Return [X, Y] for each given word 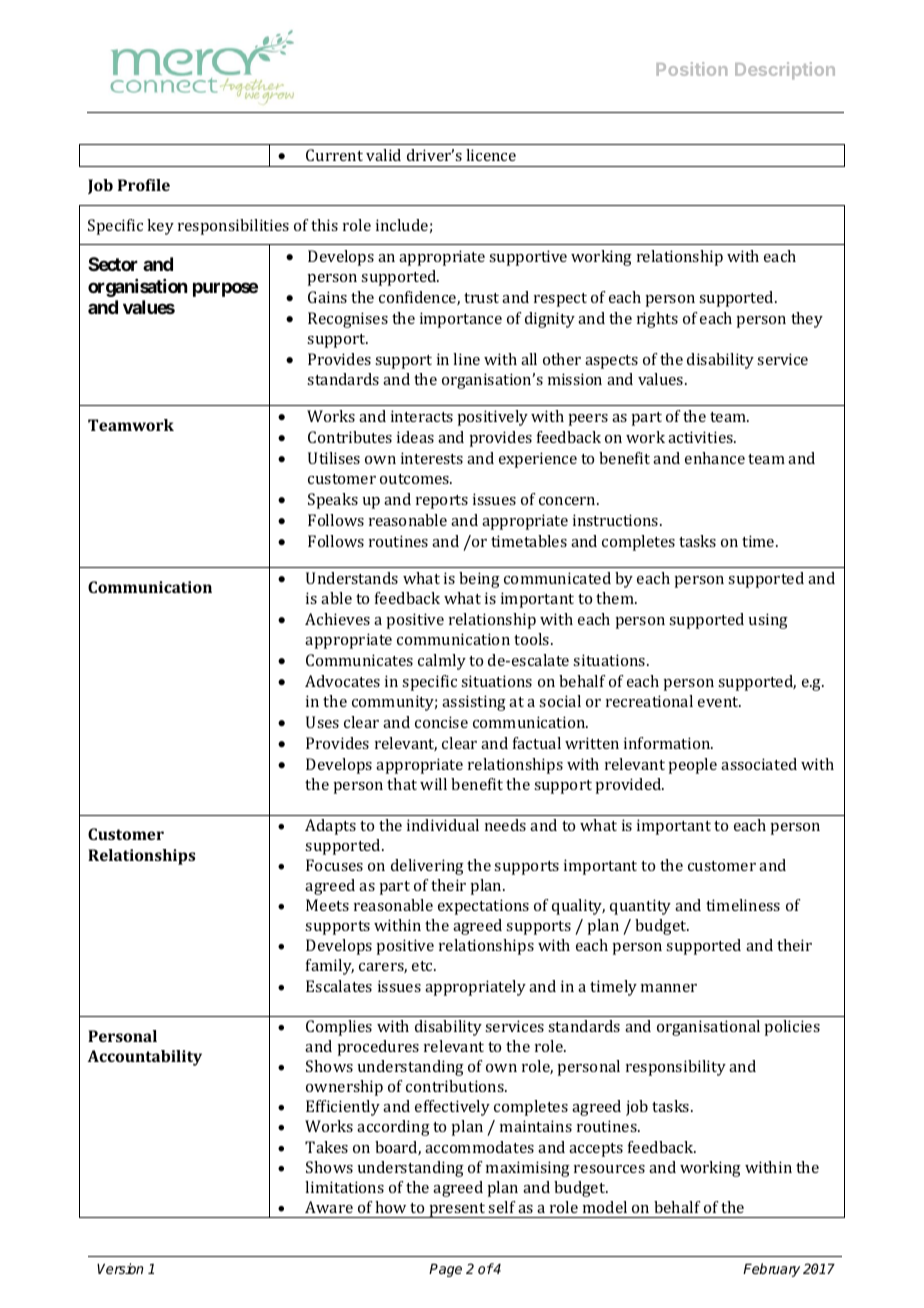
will [433, 784]
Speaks [333, 501]
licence [491, 155]
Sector [113, 264]
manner [669, 988]
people [692, 766]
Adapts [330, 827]
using [768, 621]
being [479, 580]
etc [424, 966]
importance [461, 320]
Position [691, 69]
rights [657, 320]
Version [120, 1268]
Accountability [145, 1058]
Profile [144, 185]
